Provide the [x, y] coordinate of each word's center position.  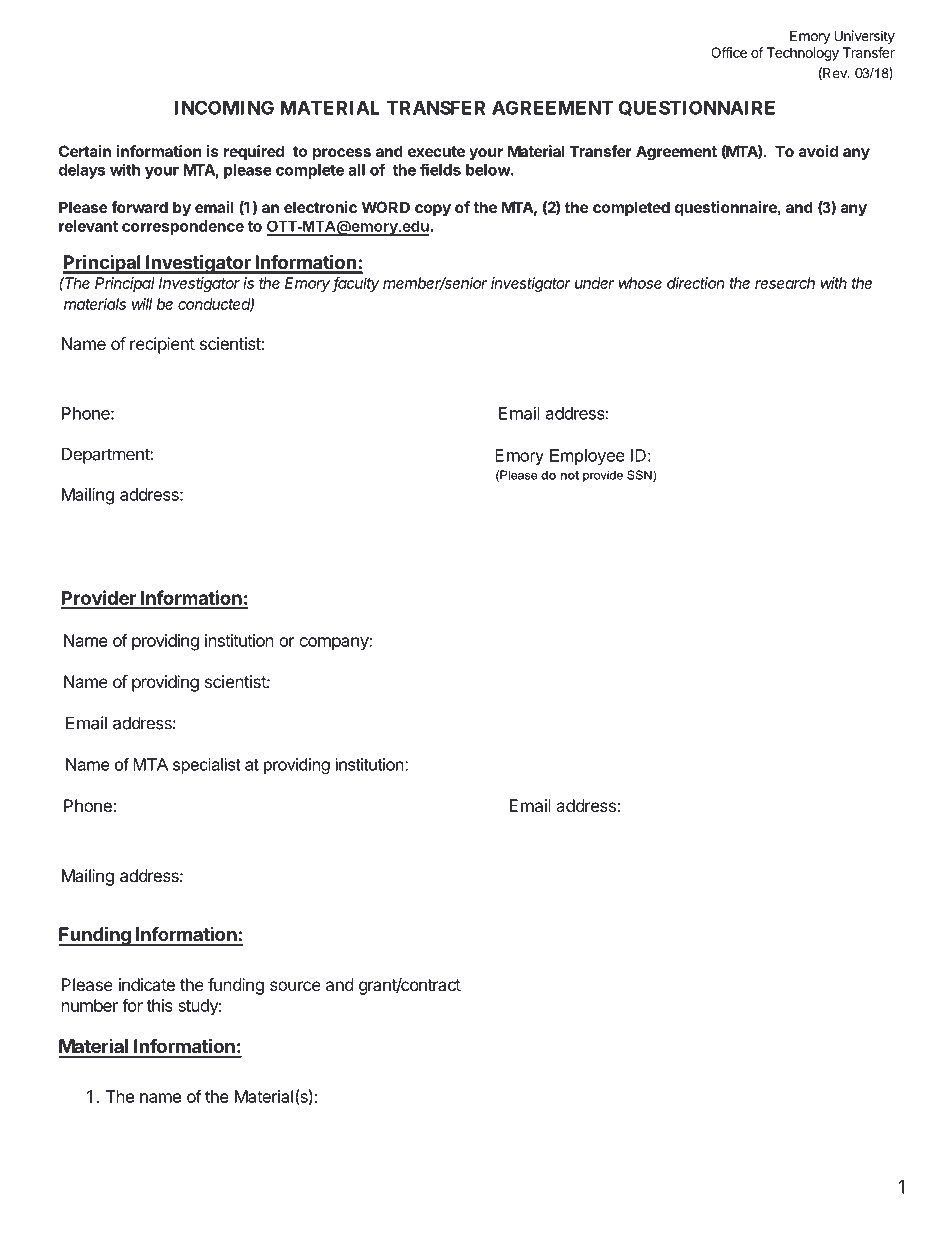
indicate [147, 984]
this [159, 1005]
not [569, 475]
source [295, 986]
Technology [803, 54]
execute [436, 151]
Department [106, 455]
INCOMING [224, 107]
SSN [640, 476]
